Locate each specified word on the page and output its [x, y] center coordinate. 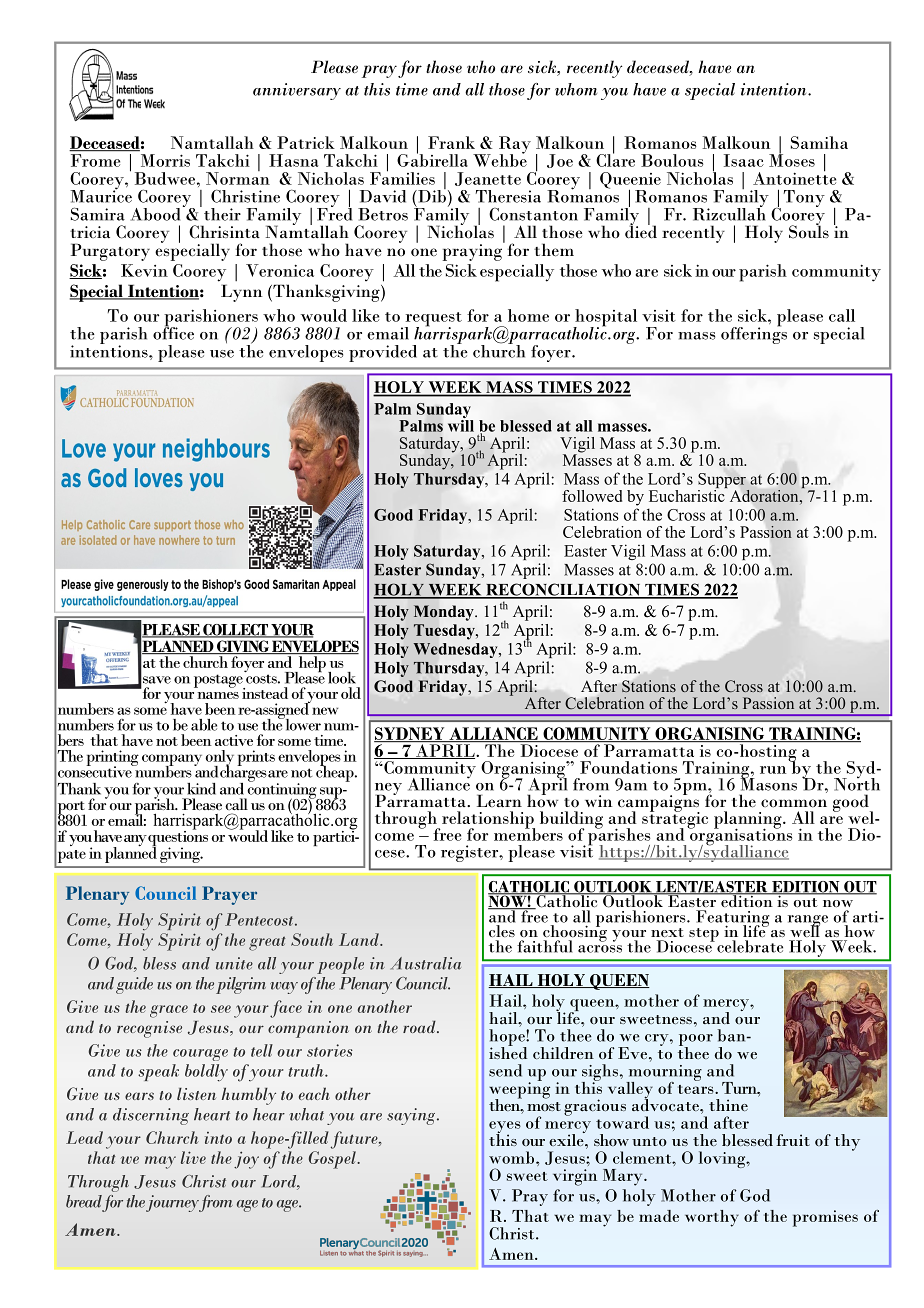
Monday [444, 613]
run [773, 770]
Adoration [765, 496]
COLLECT [235, 631]
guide [134, 985]
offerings [754, 334]
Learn [499, 800]
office [173, 332]
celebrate [750, 946]
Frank [451, 142]
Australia [426, 963]
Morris [165, 160]
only [219, 759]
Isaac [744, 160]
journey [172, 1203]
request [433, 320]
